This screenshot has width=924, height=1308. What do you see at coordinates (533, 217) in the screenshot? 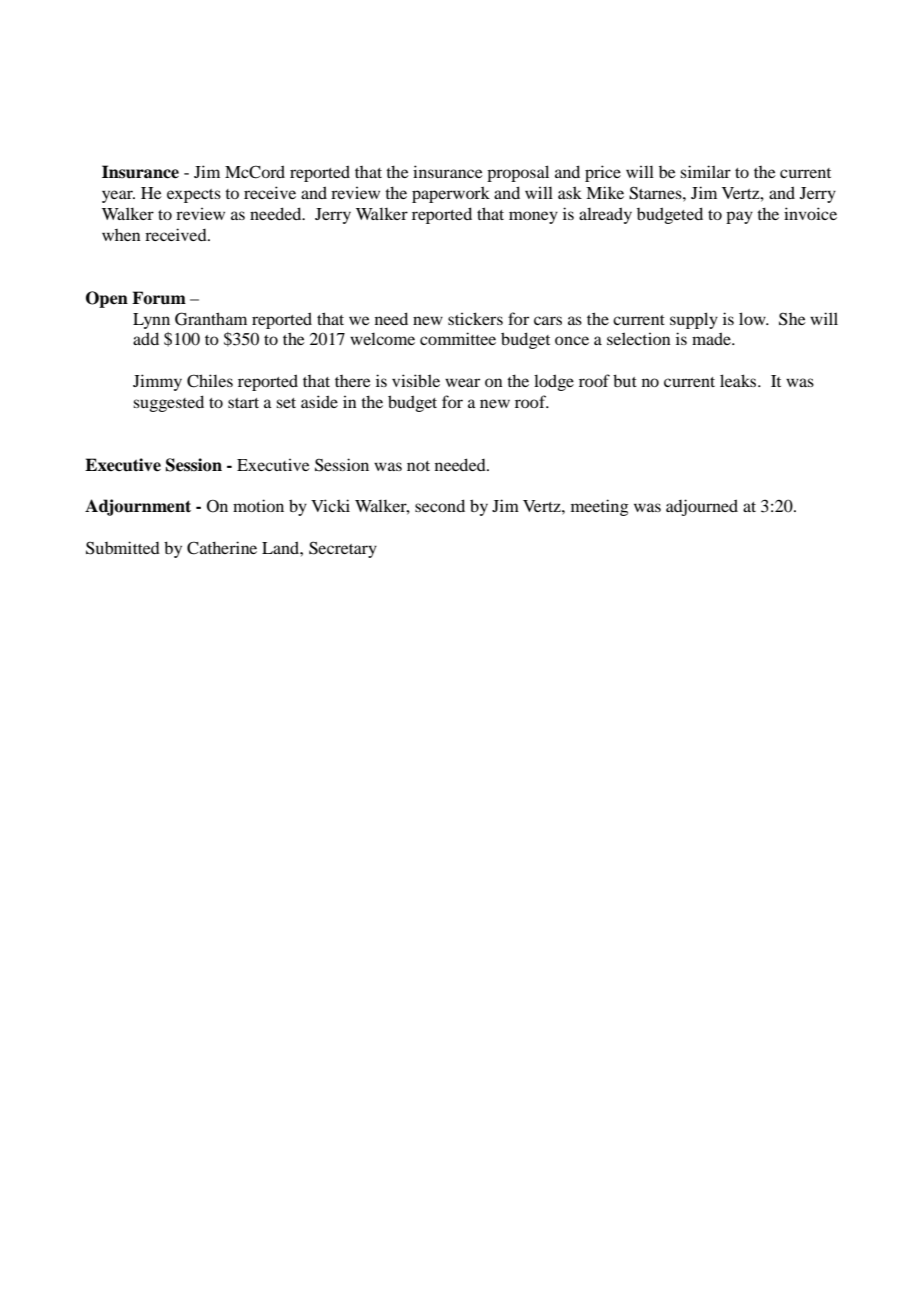
I see `money` at bounding box center [533, 217].
